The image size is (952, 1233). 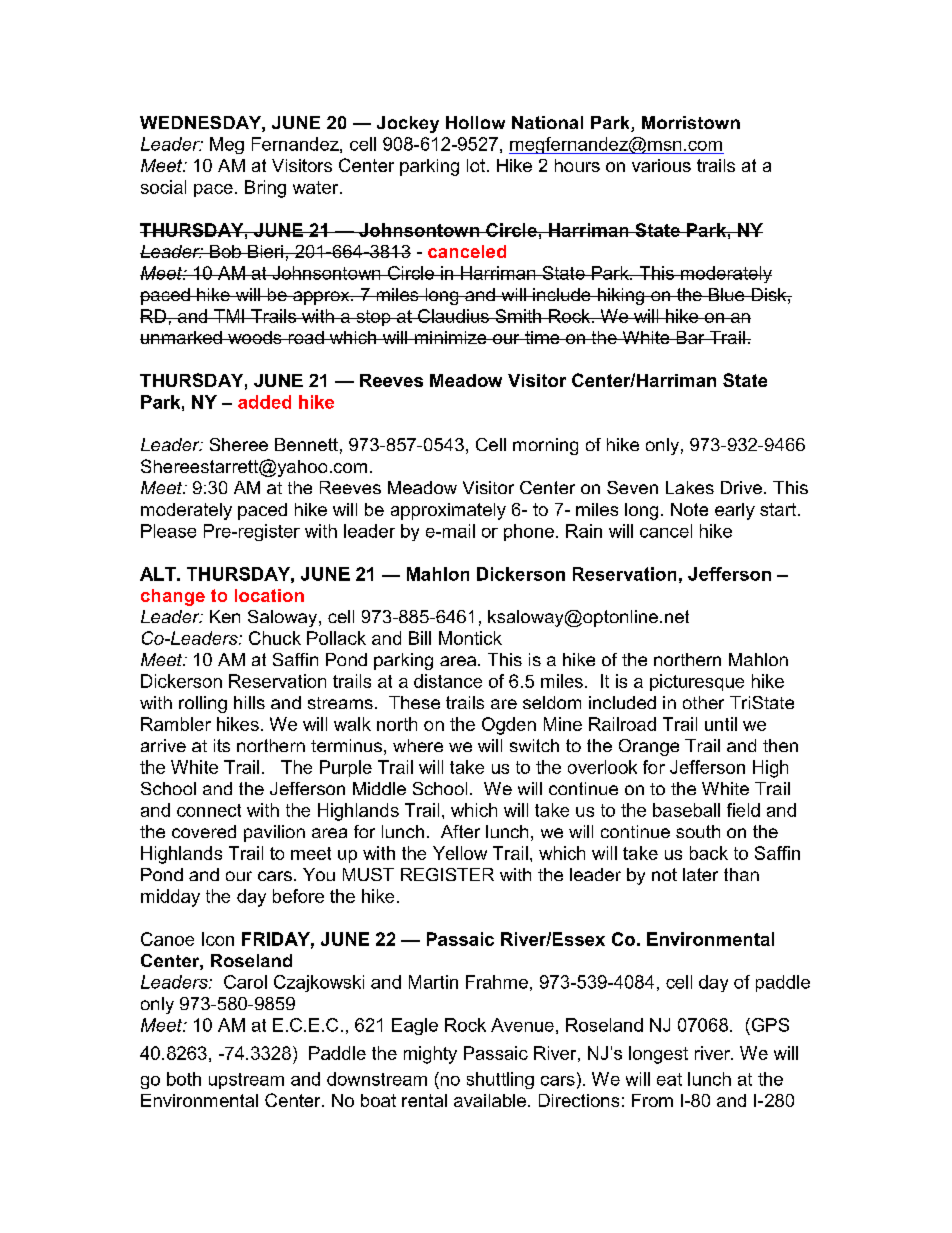 I want to click on Bill, so click(x=420, y=638).
